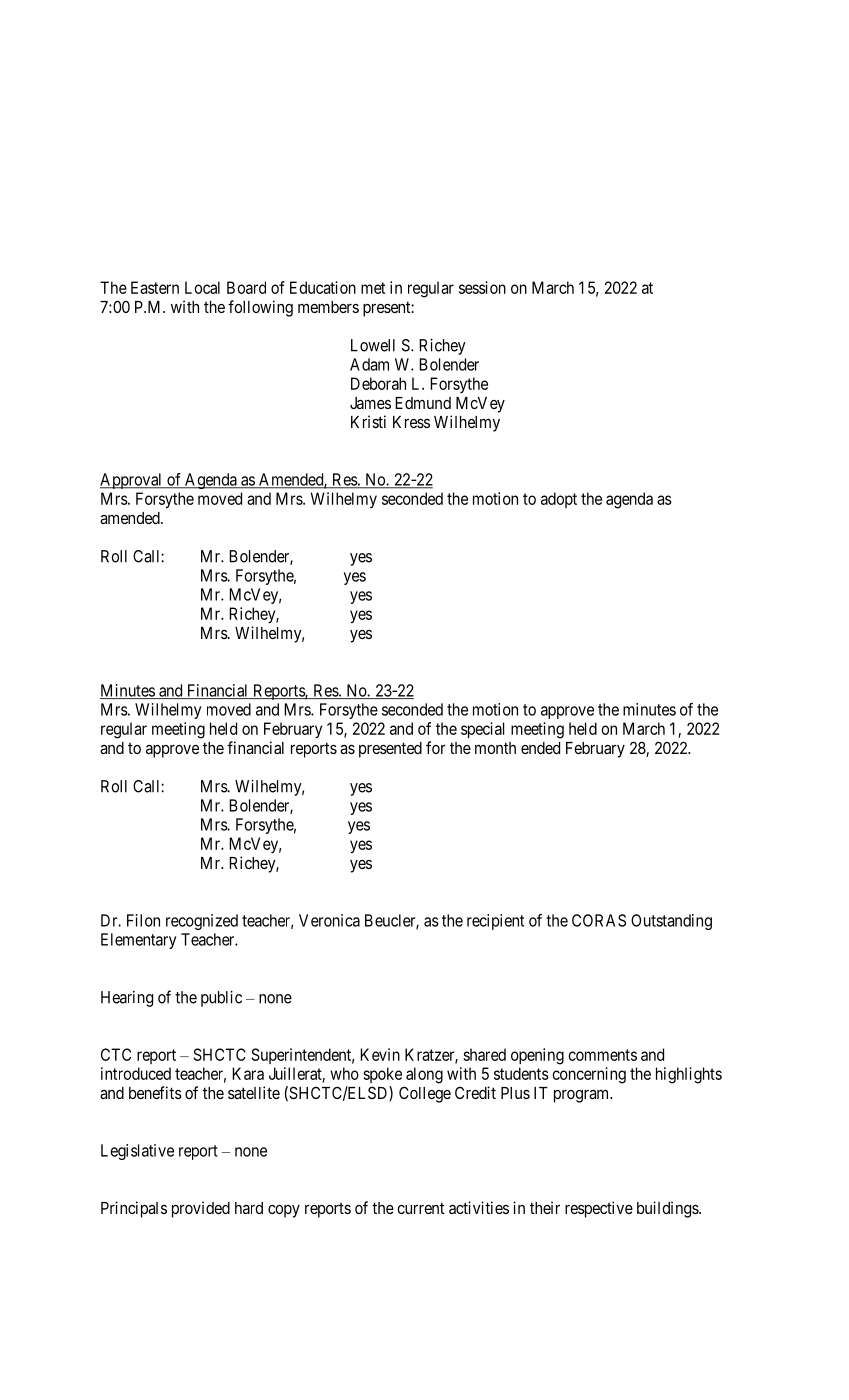  I want to click on provided, so click(201, 1209).
